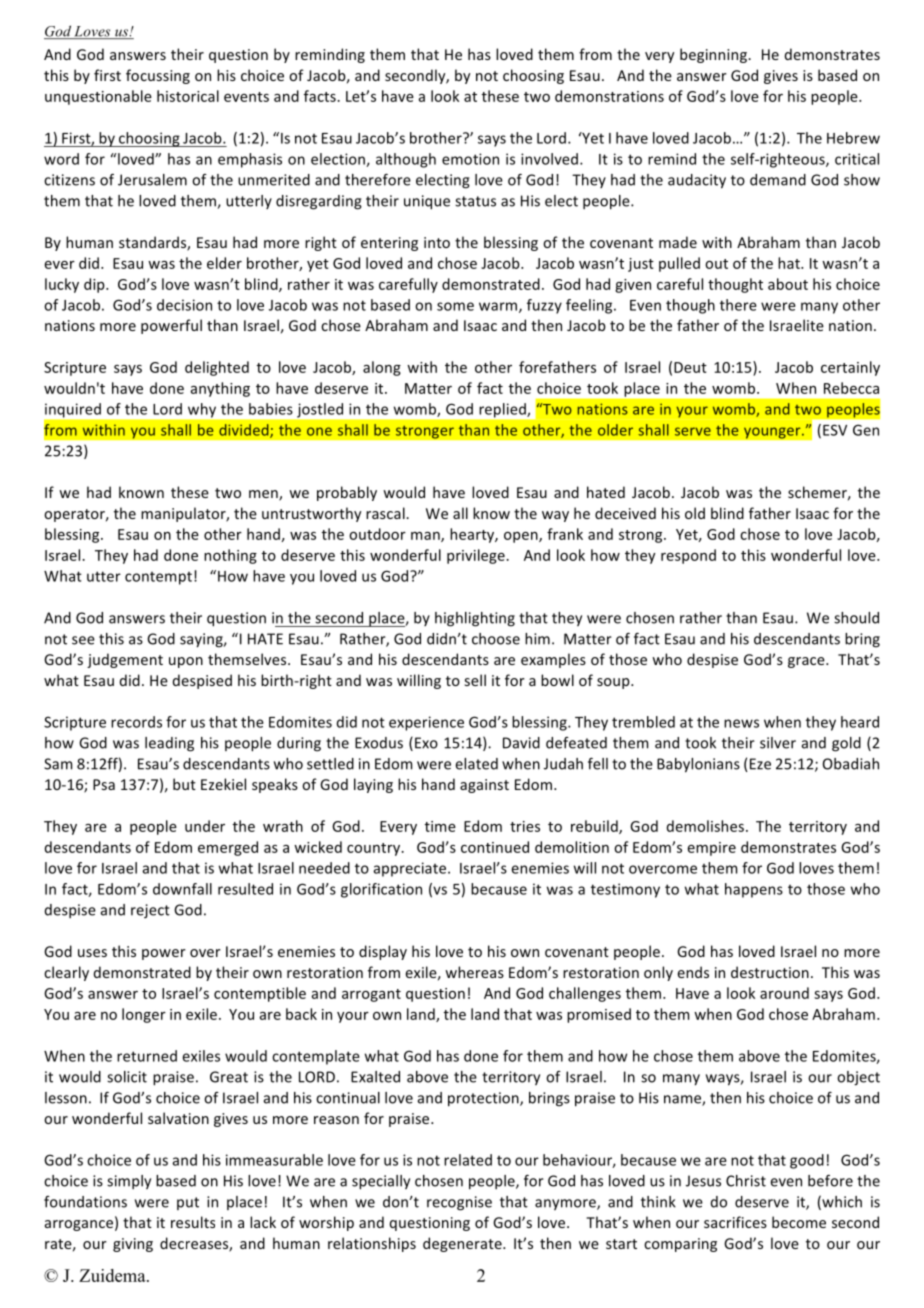  What do you see at coordinates (714, 55) in the screenshot?
I see `beginning` at bounding box center [714, 55].
